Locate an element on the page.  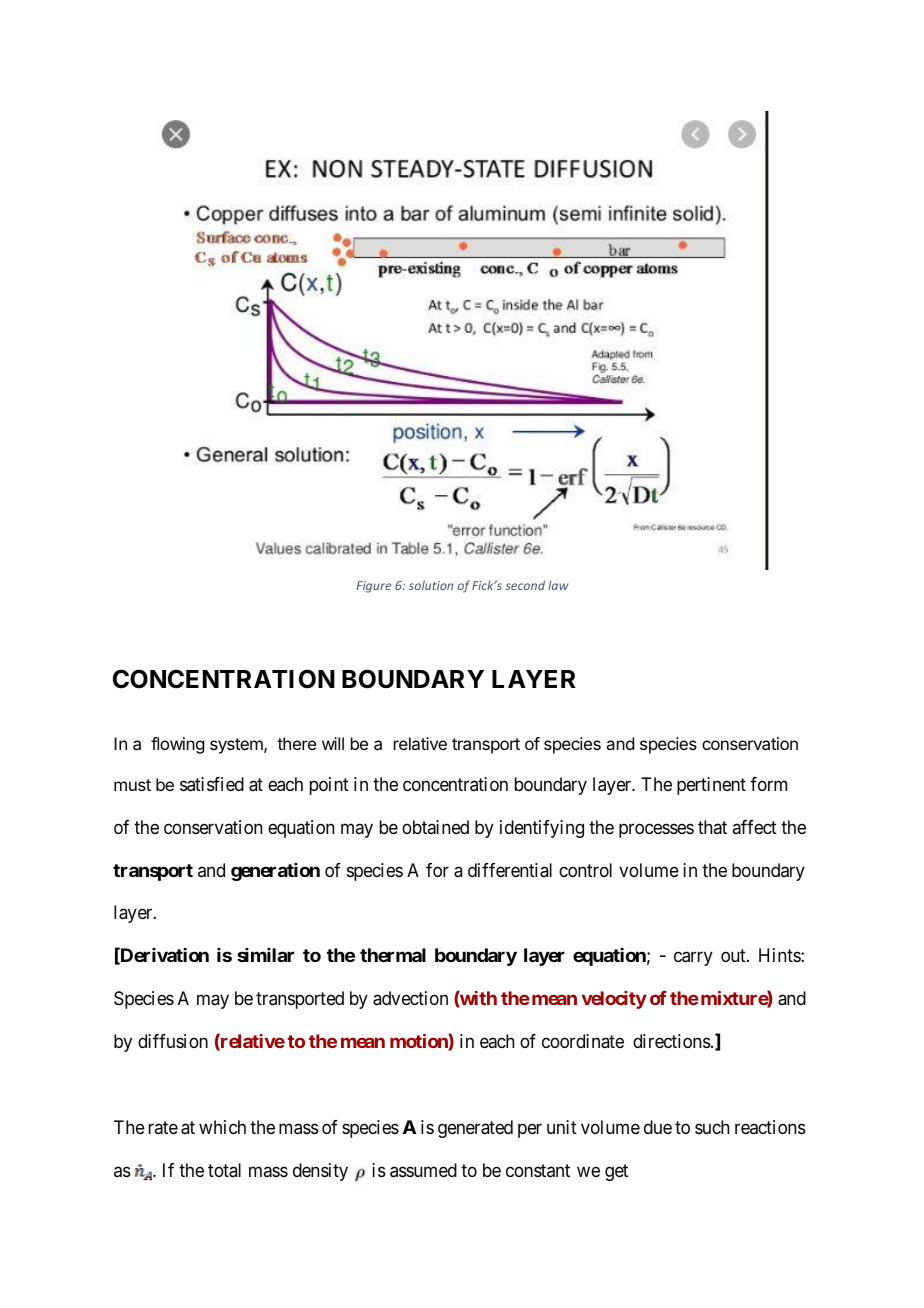
directions is located at coordinates (672, 1041).
